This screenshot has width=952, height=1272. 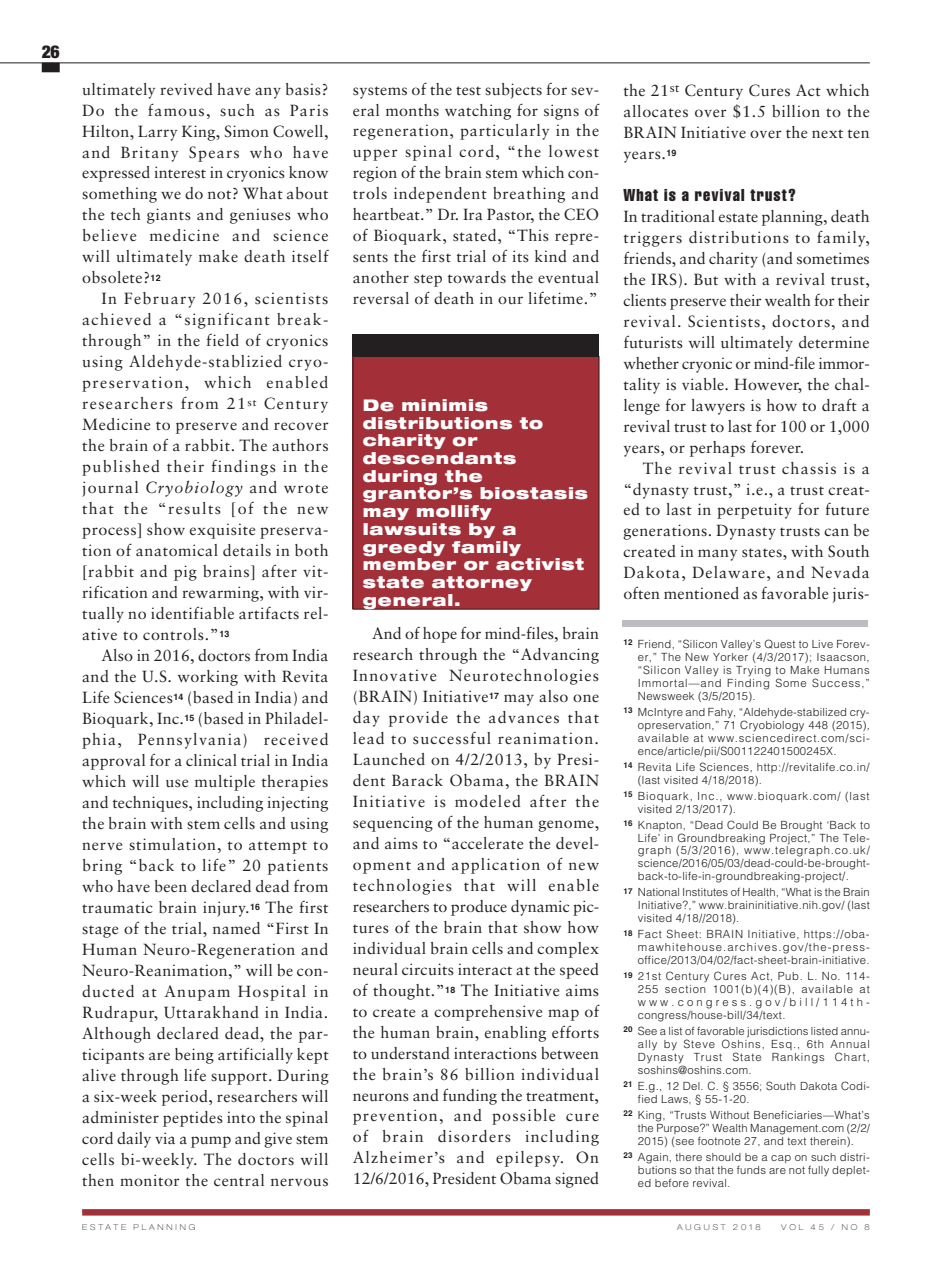 I want to click on results, so click(x=194, y=508).
